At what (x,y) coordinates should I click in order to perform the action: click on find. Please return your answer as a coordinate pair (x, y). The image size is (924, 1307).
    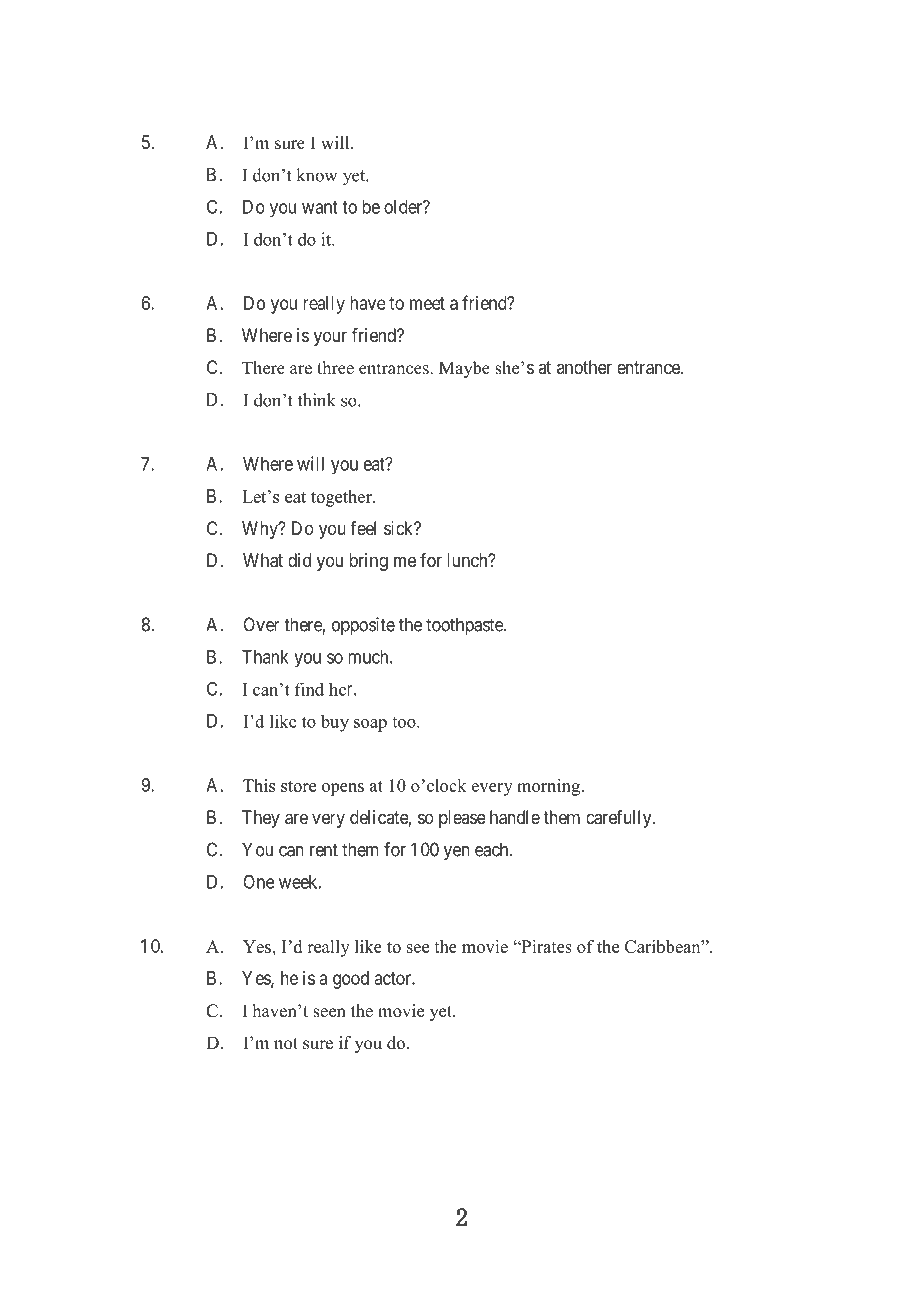
    Looking at the image, I should click on (309, 689).
